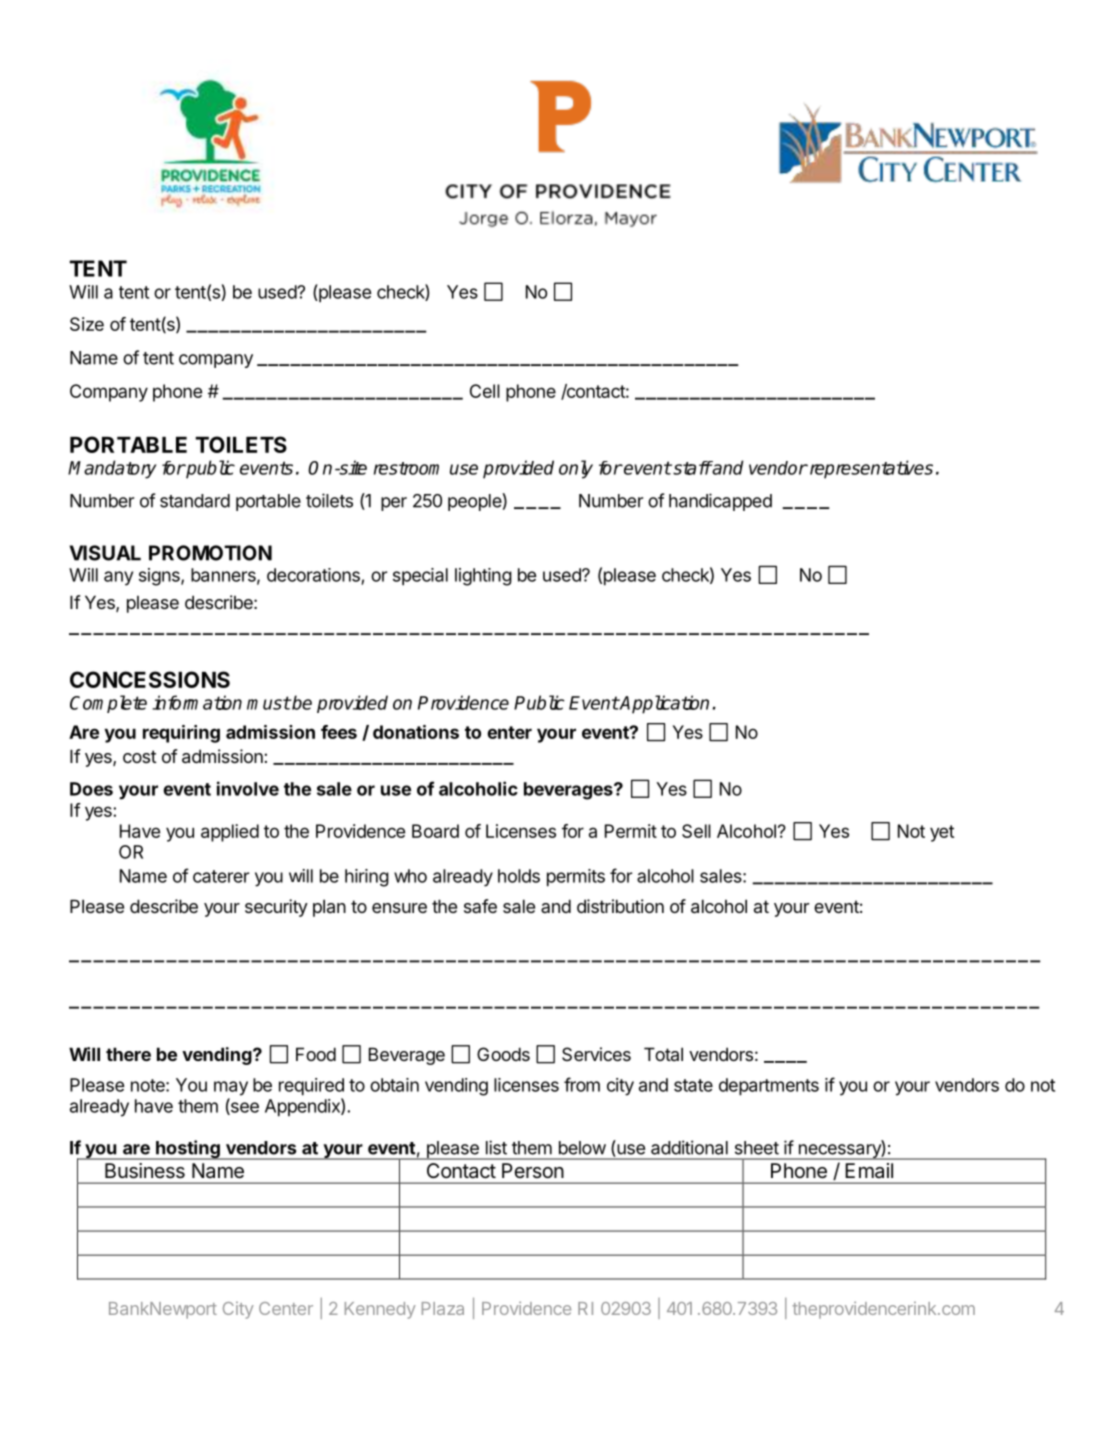  What do you see at coordinates (720, 502) in the screenshot?
I see `handicapped` at bounding box center [720, 502].
